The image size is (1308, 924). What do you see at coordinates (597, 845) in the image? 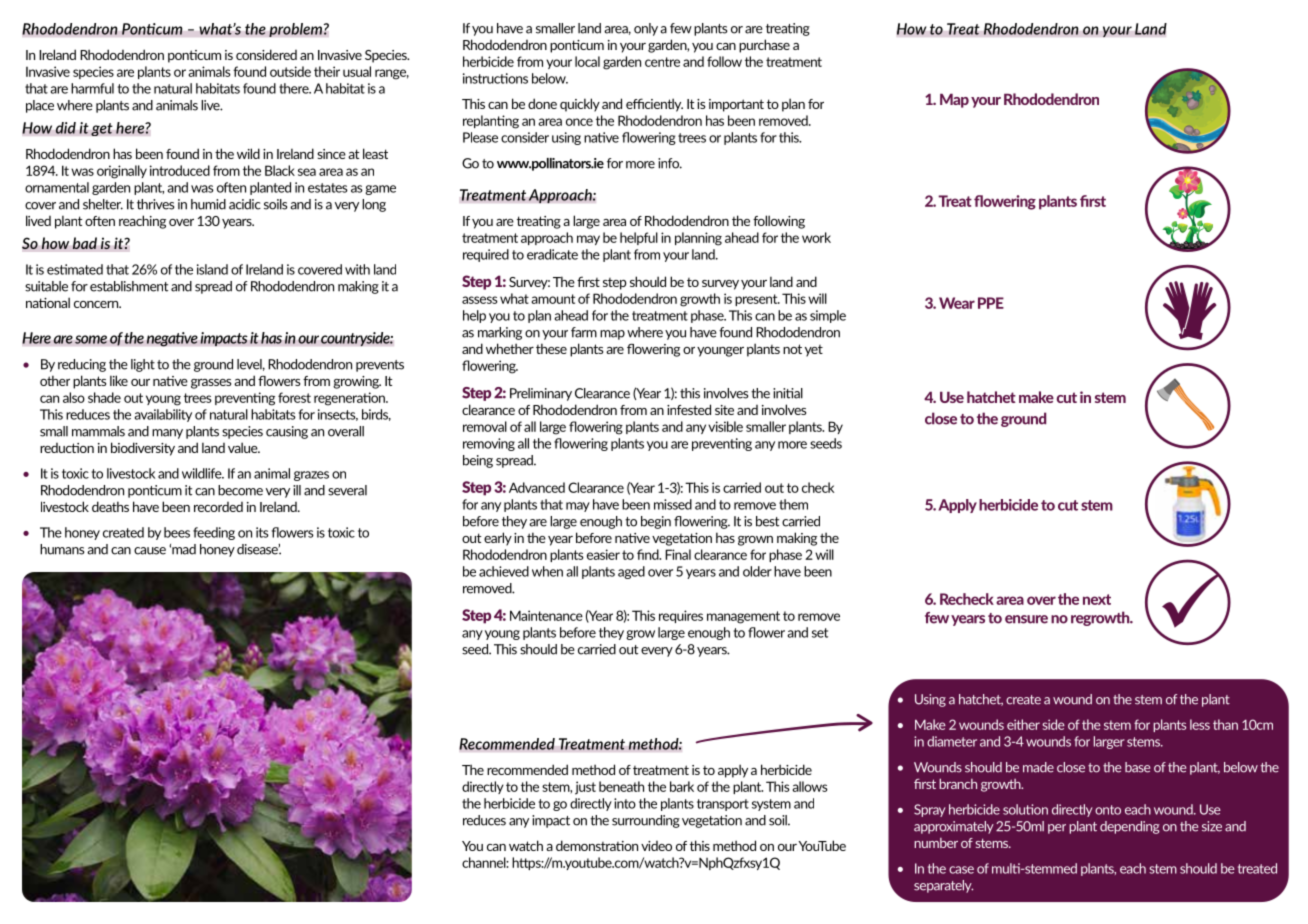
I see `demonstration` at bounding box center [597, 845].
